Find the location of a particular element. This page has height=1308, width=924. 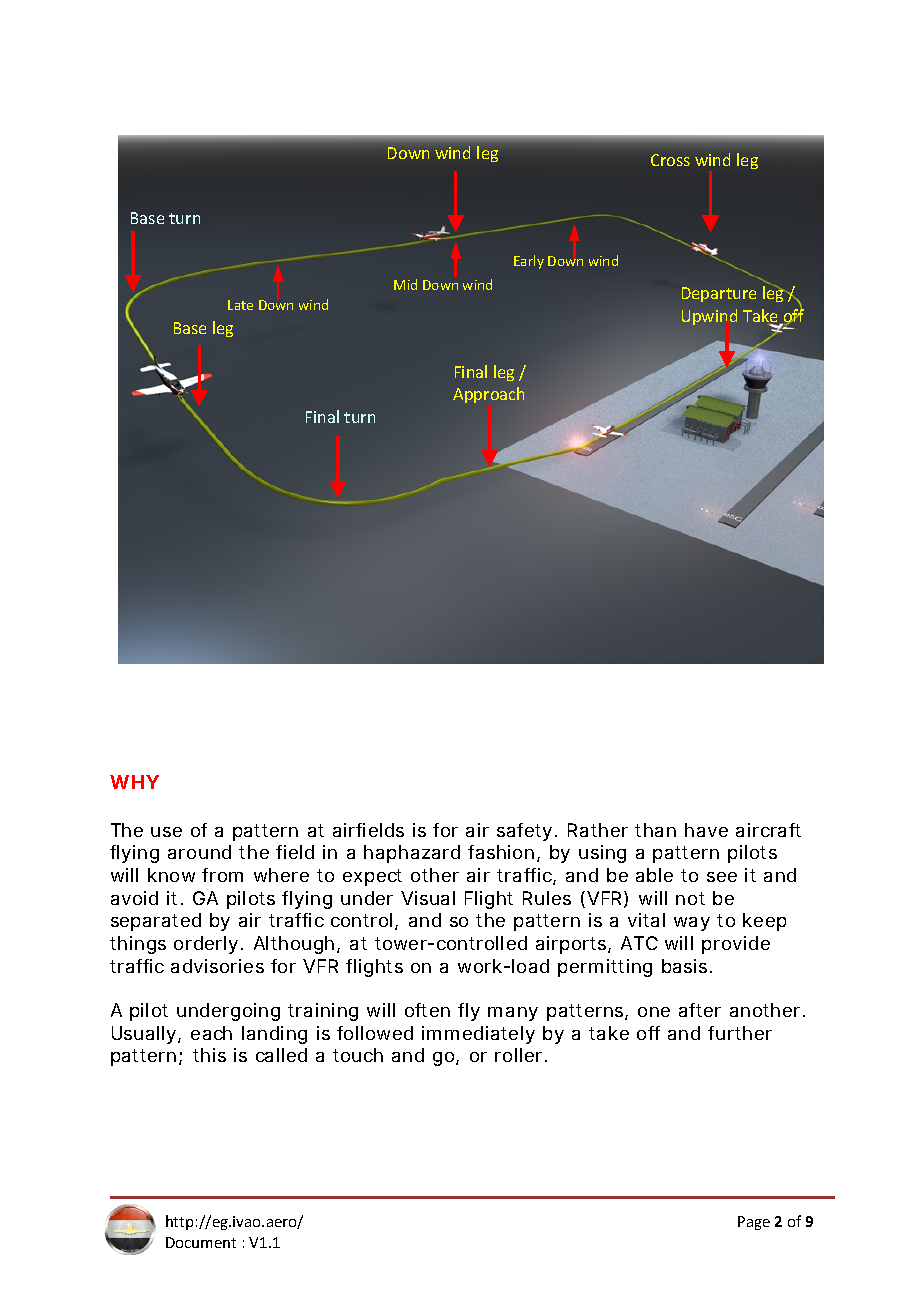

Page is located at coordinates (754, 1223).
